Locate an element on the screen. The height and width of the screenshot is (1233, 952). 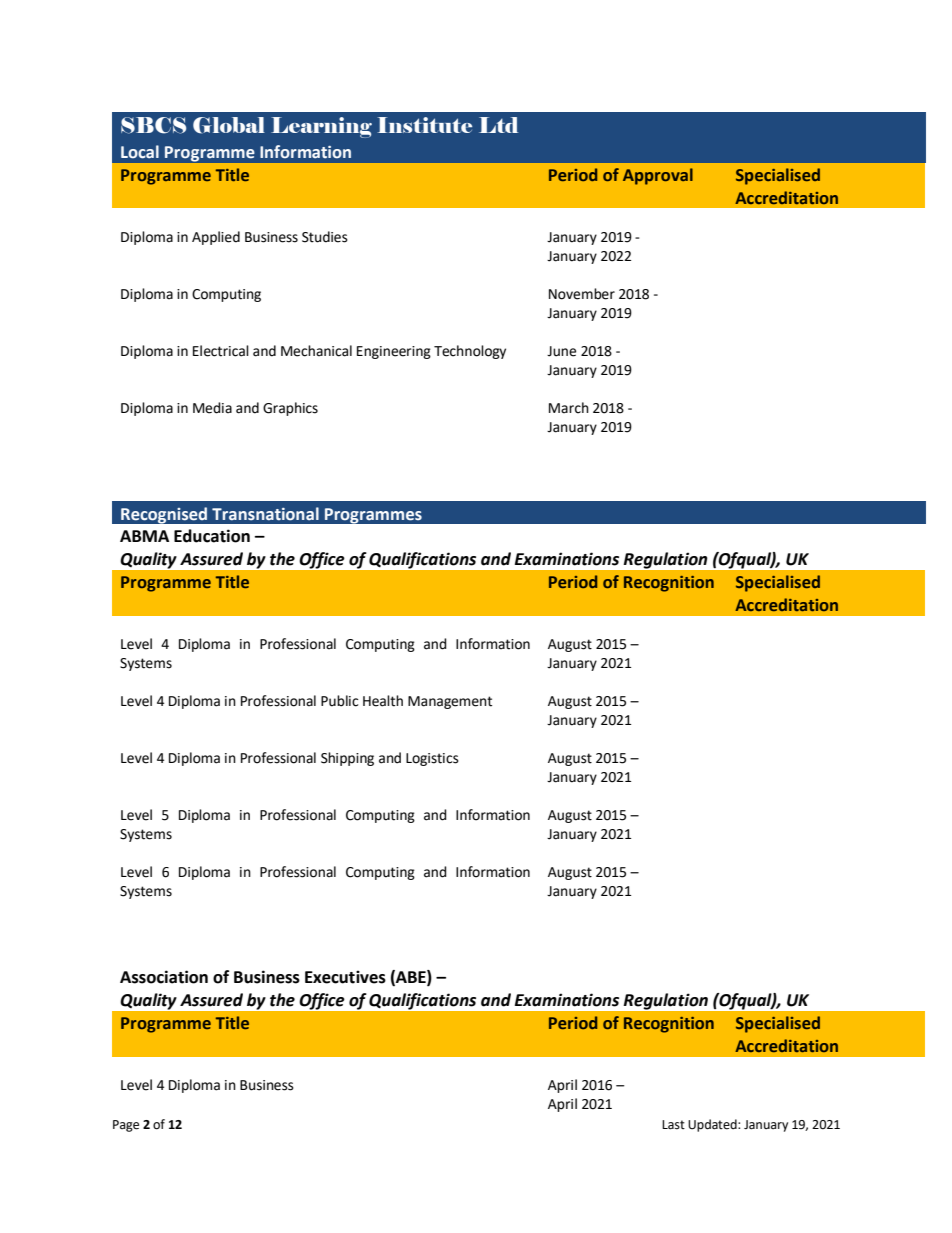
Institute is located at coordinates (425, 125).
